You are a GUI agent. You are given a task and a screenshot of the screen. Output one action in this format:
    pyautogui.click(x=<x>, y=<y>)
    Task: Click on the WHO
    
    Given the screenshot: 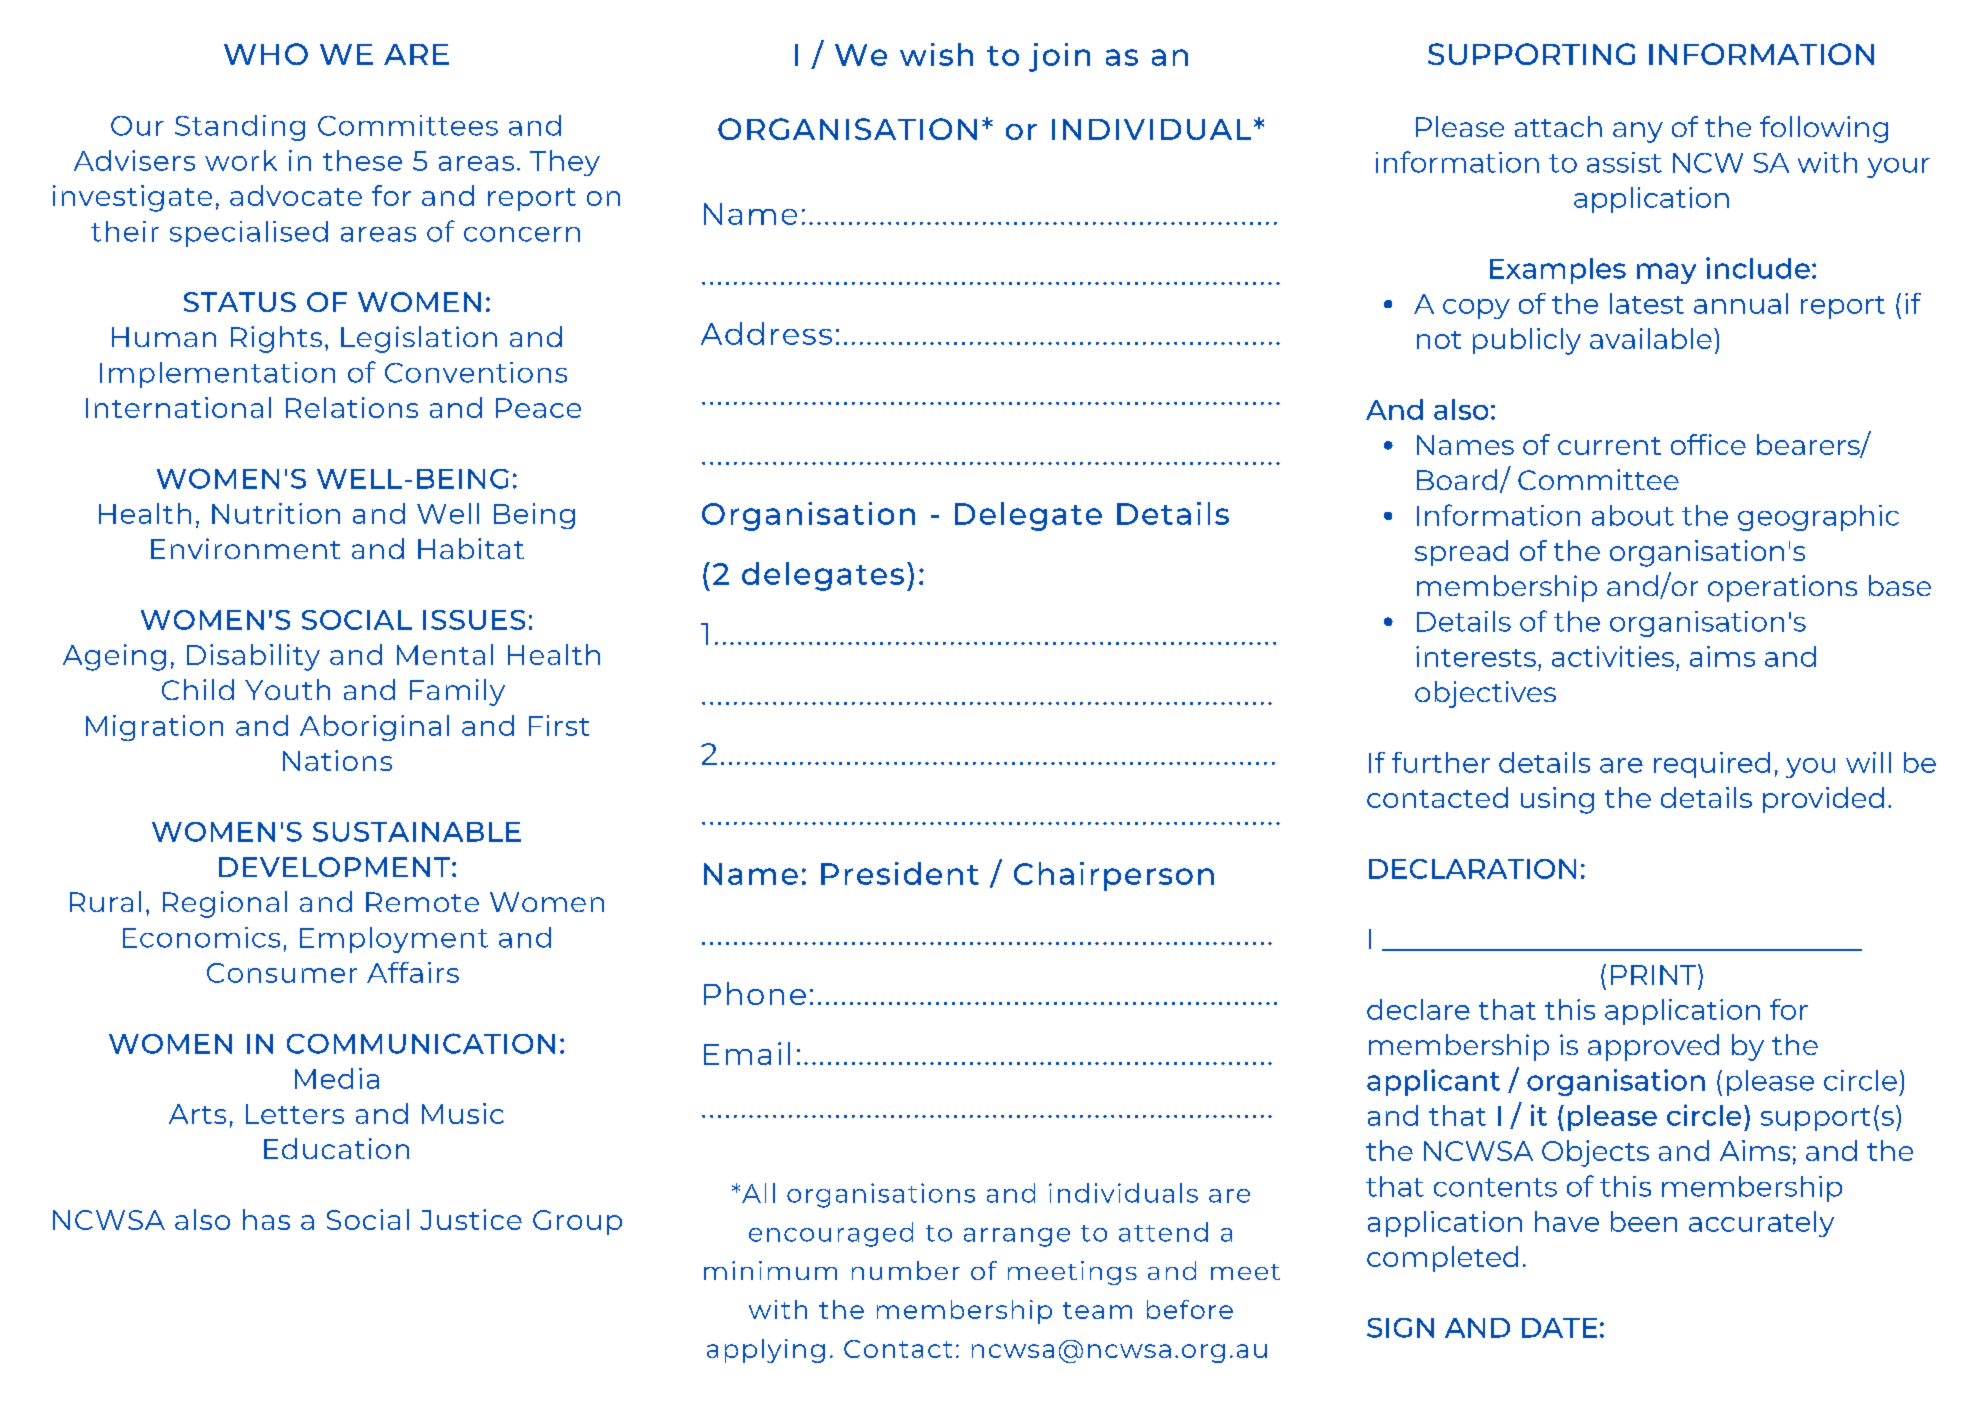 What is the action you would take?
    pyautogui.click(x=266, y=54)
